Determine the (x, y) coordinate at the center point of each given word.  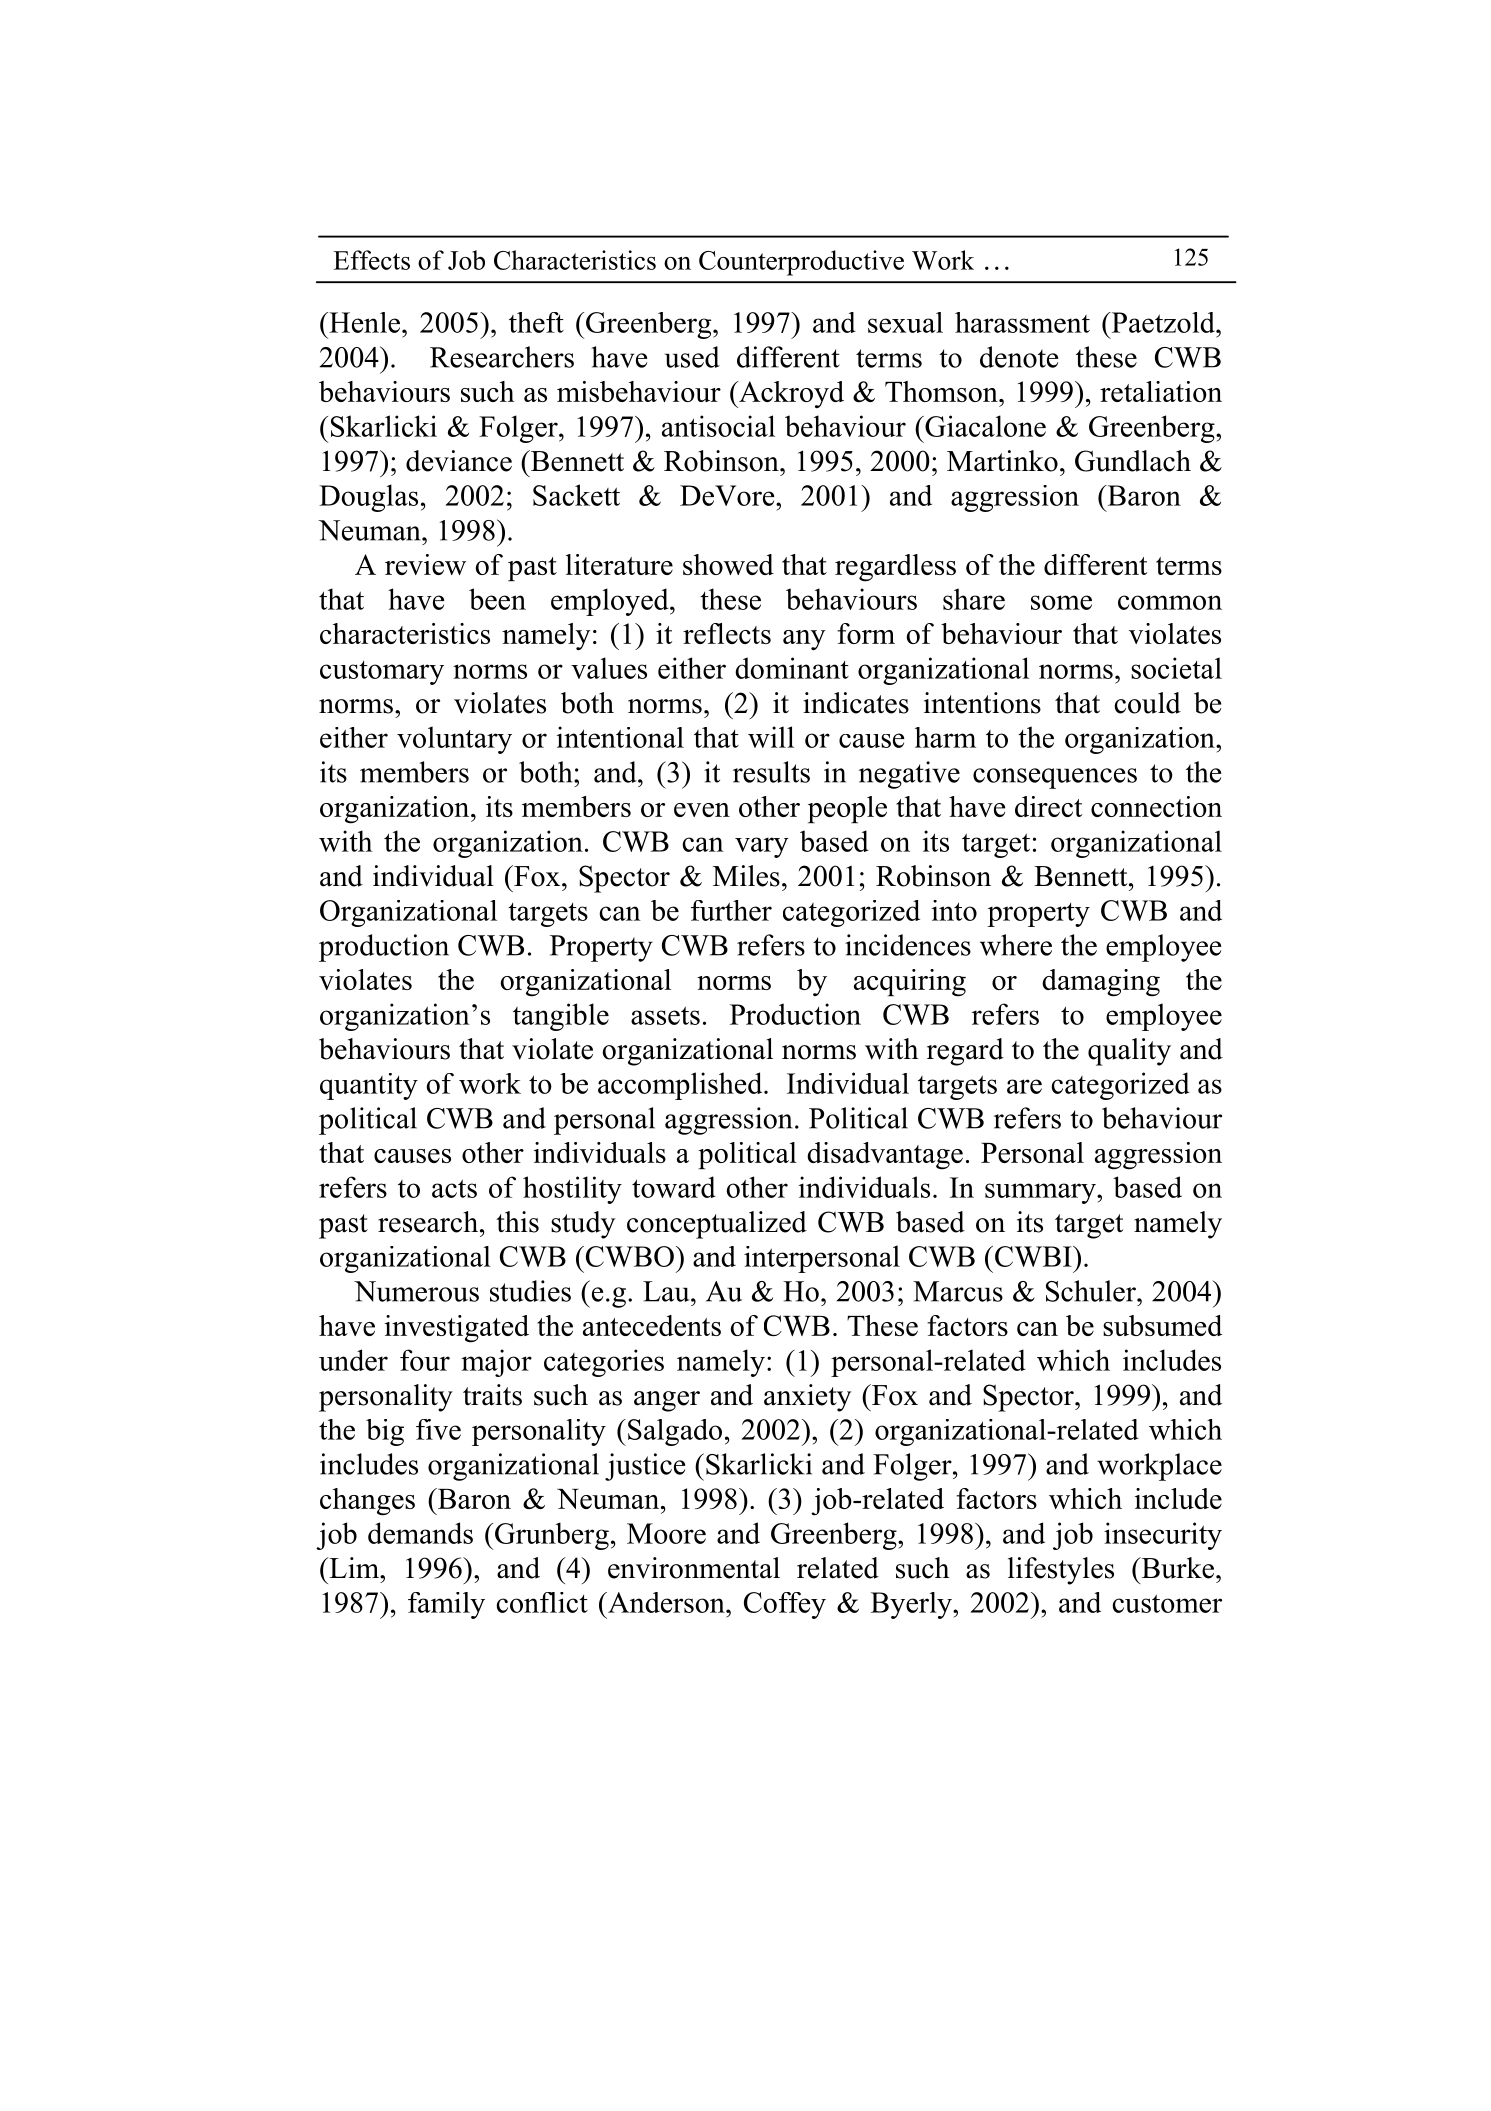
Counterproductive (801, 263)
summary (1041, 1193)
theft (536, 322)
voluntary (454, 740)
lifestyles (1061, 1571)
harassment (1022, 322)
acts (454, 1188)
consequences (1055, 778)
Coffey (785, 1605)
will (771, 737)
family (446, 1605)
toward (674, 1187)
